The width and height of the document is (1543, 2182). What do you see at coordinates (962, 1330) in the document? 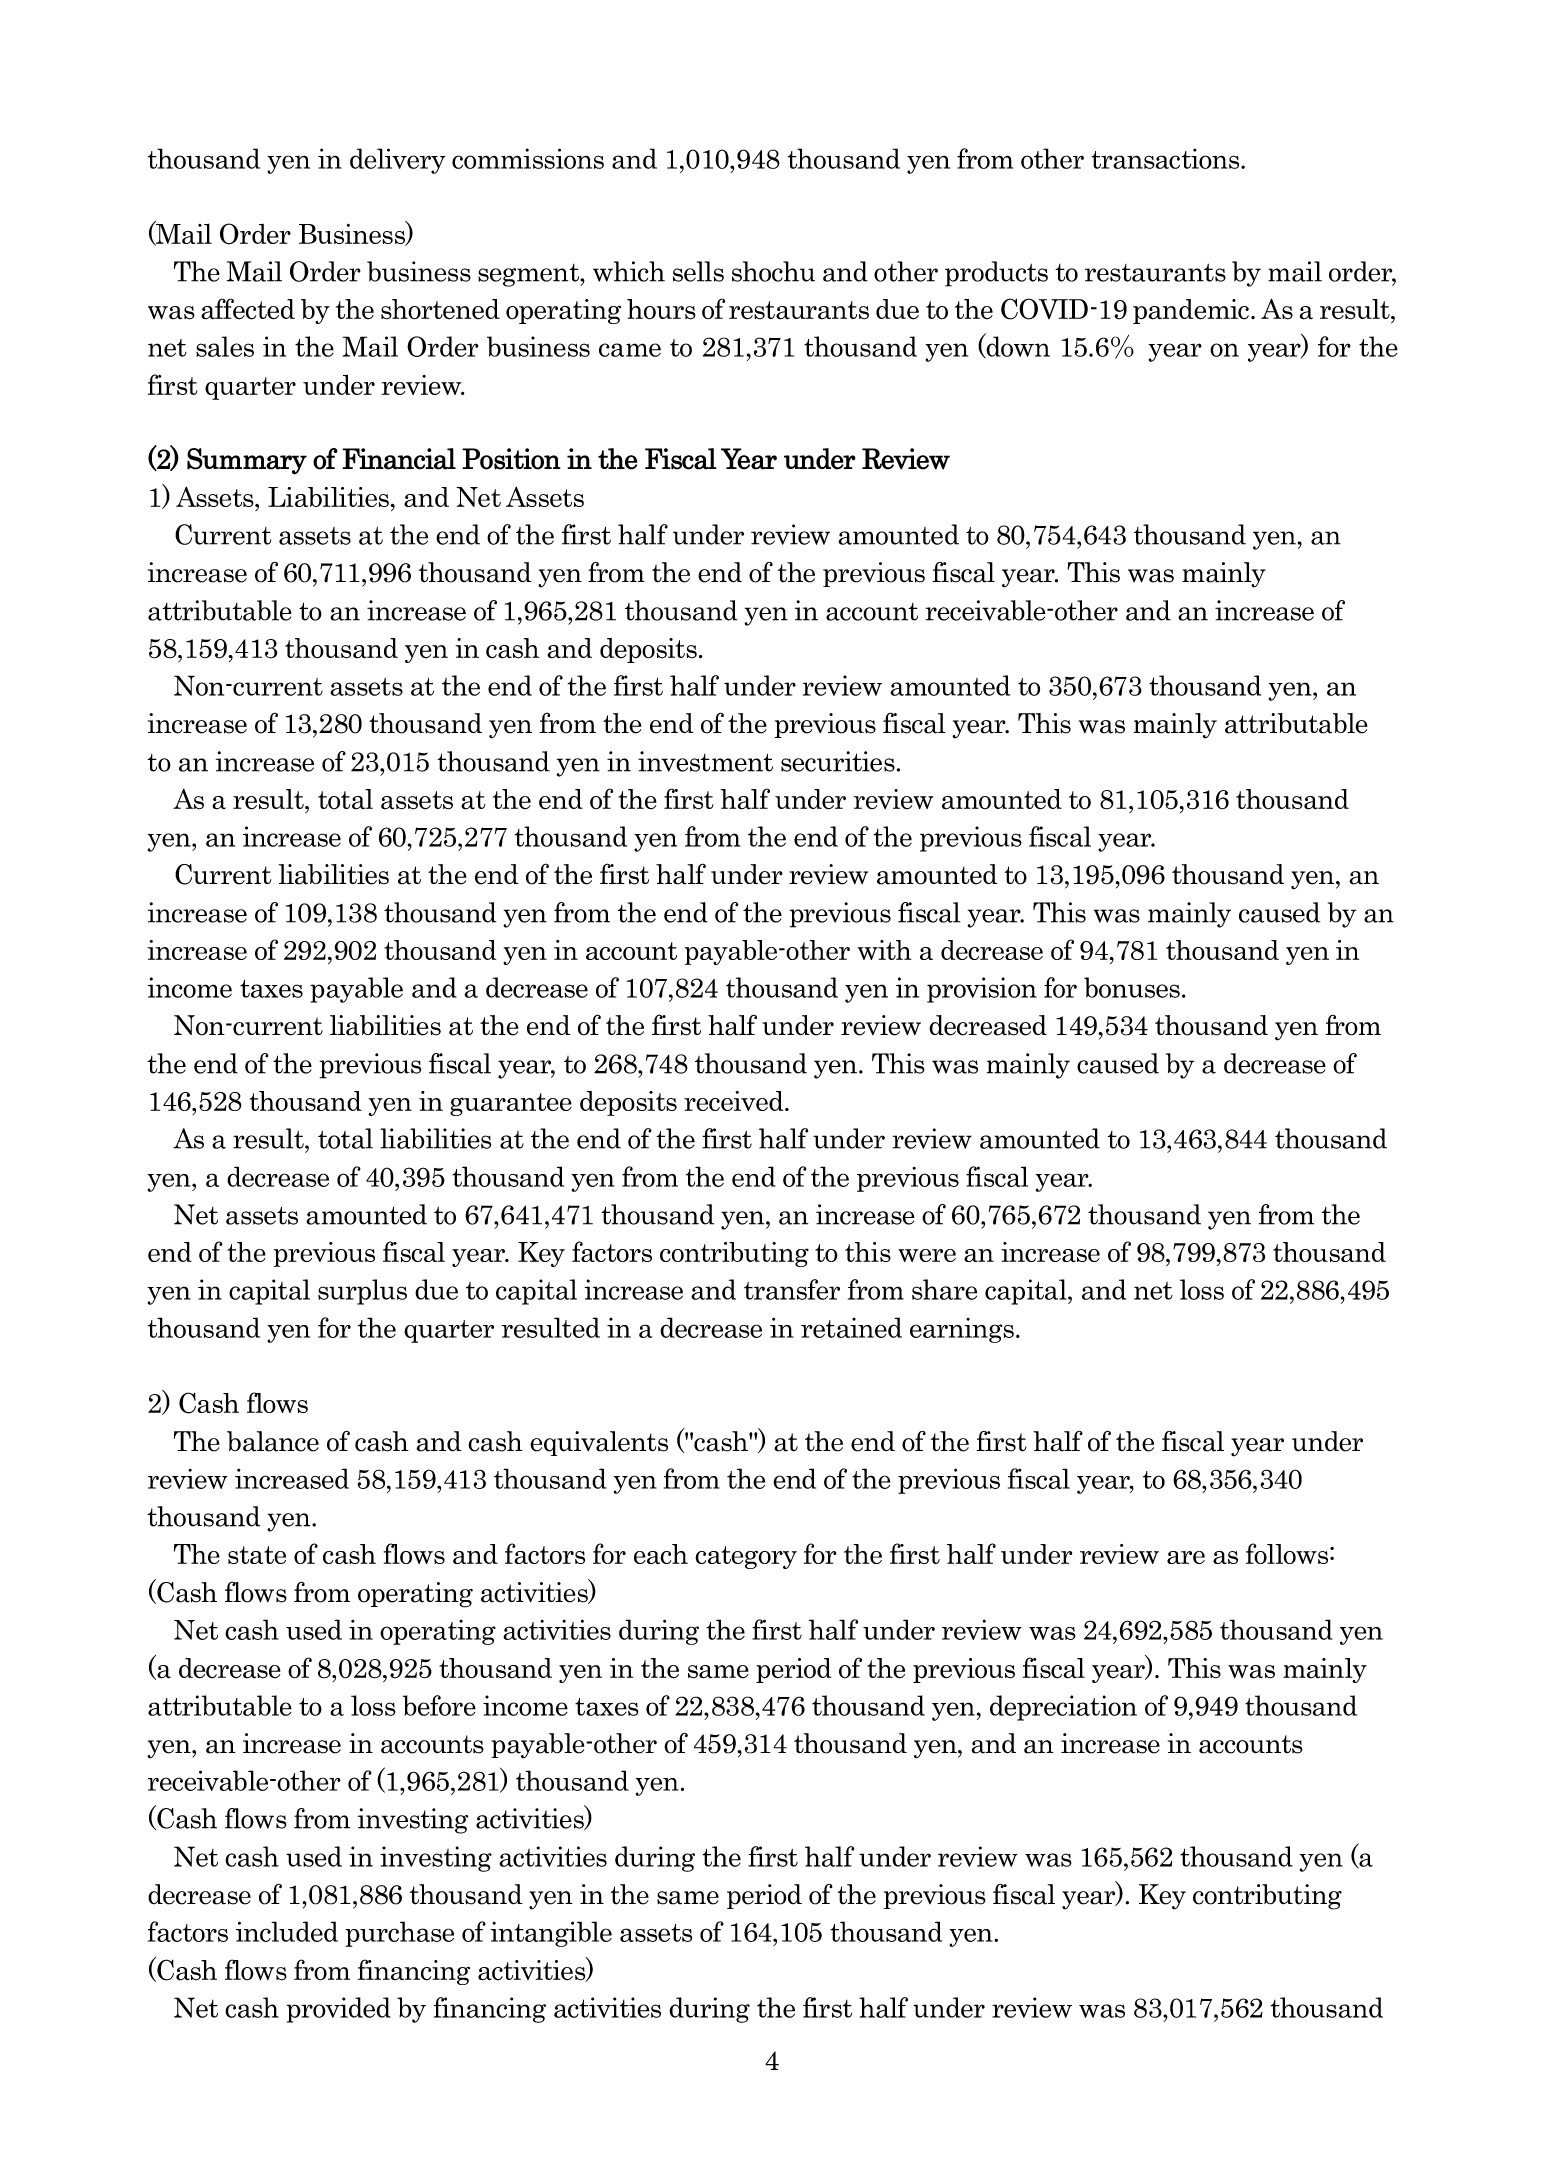
I see `earnings` at bounding box center [962, 1330].
